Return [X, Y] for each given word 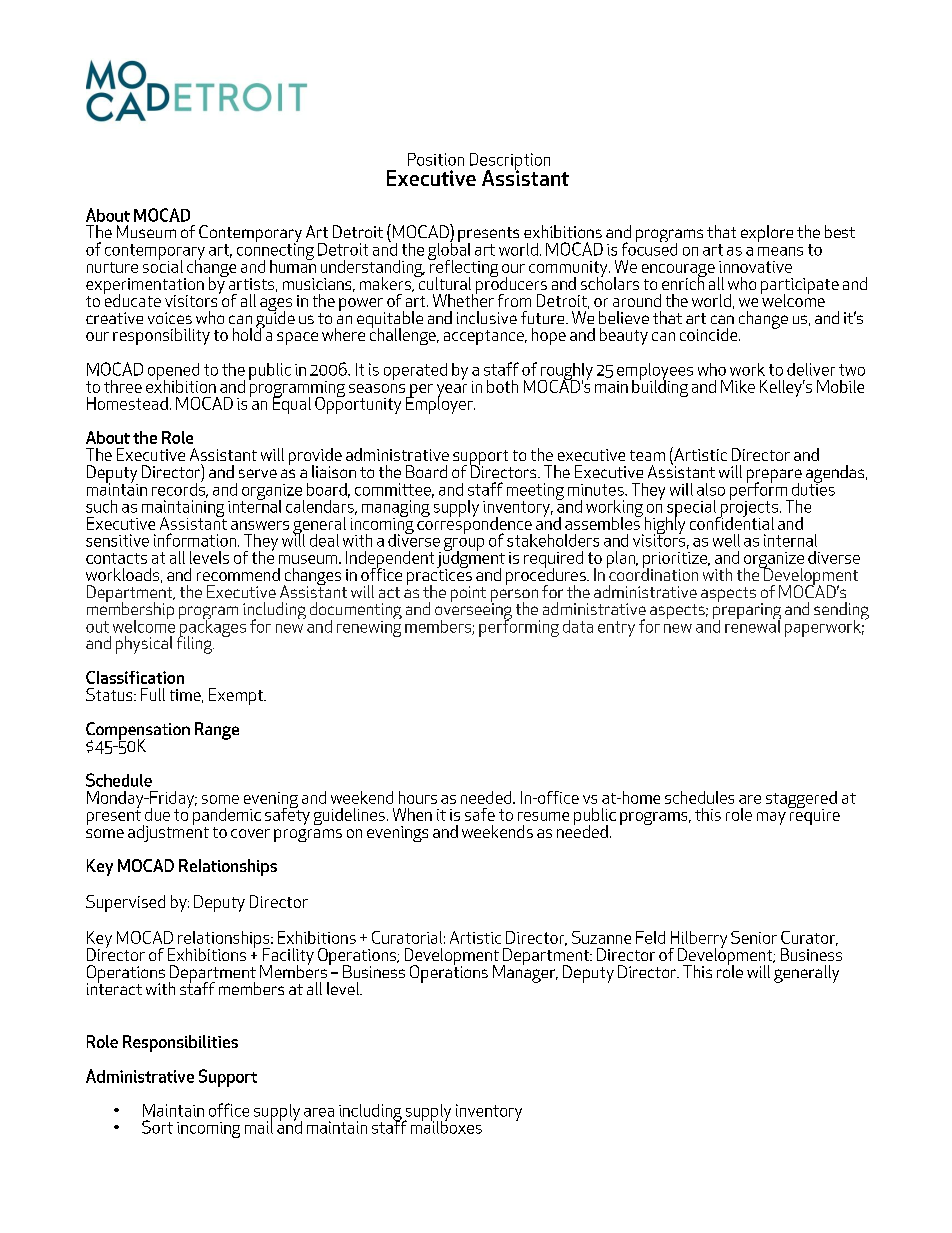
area [319, 1112]
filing [195, 644]
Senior [754, 937]
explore [767, 233]
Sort [157, 1127]
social [163, 265]
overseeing [473, 611]
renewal [753, 625]
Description [510, 162]
